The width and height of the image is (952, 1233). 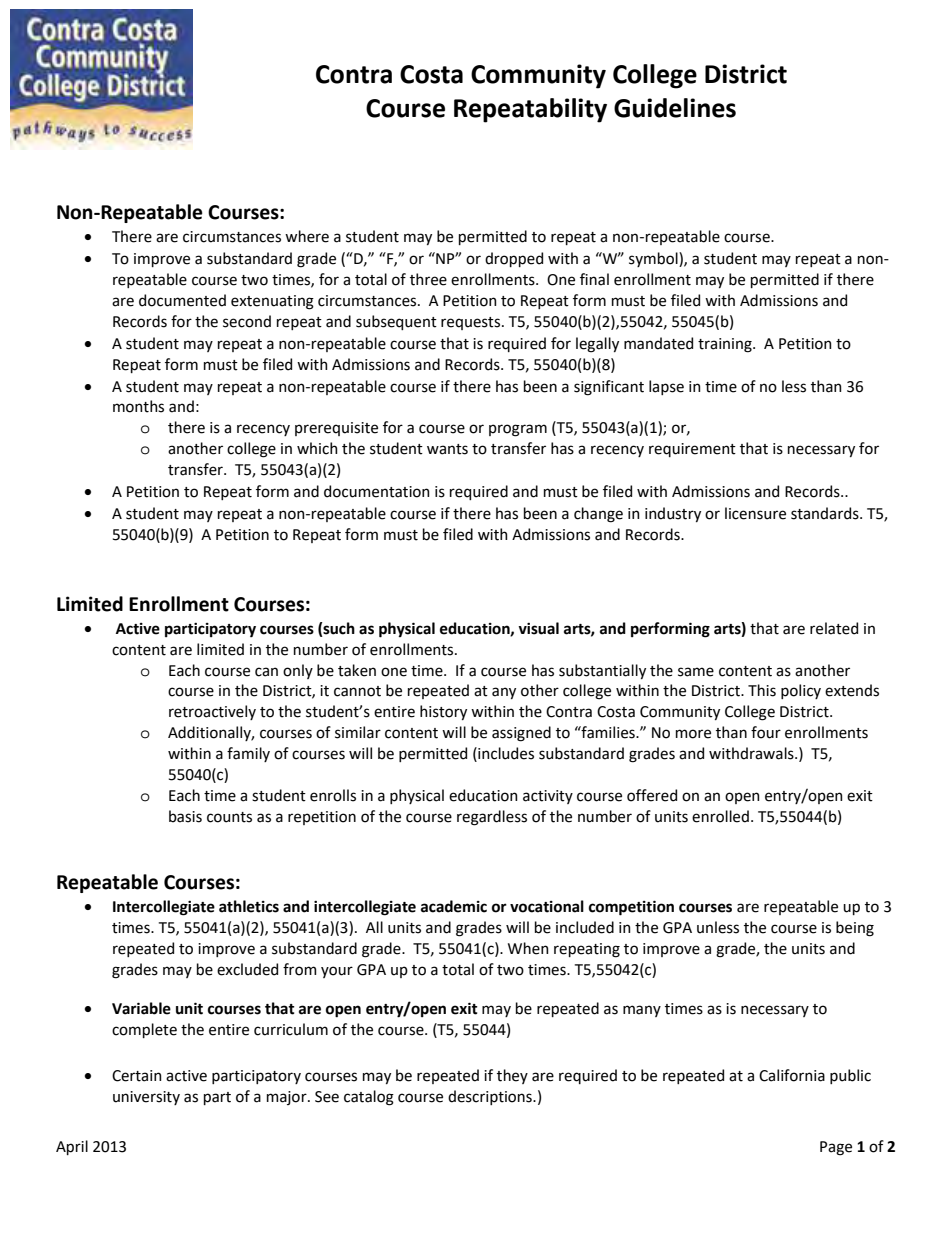 What do you see at coordinates (538, 628) in the image?
I see `visual` at bounding box center [538, 628].
